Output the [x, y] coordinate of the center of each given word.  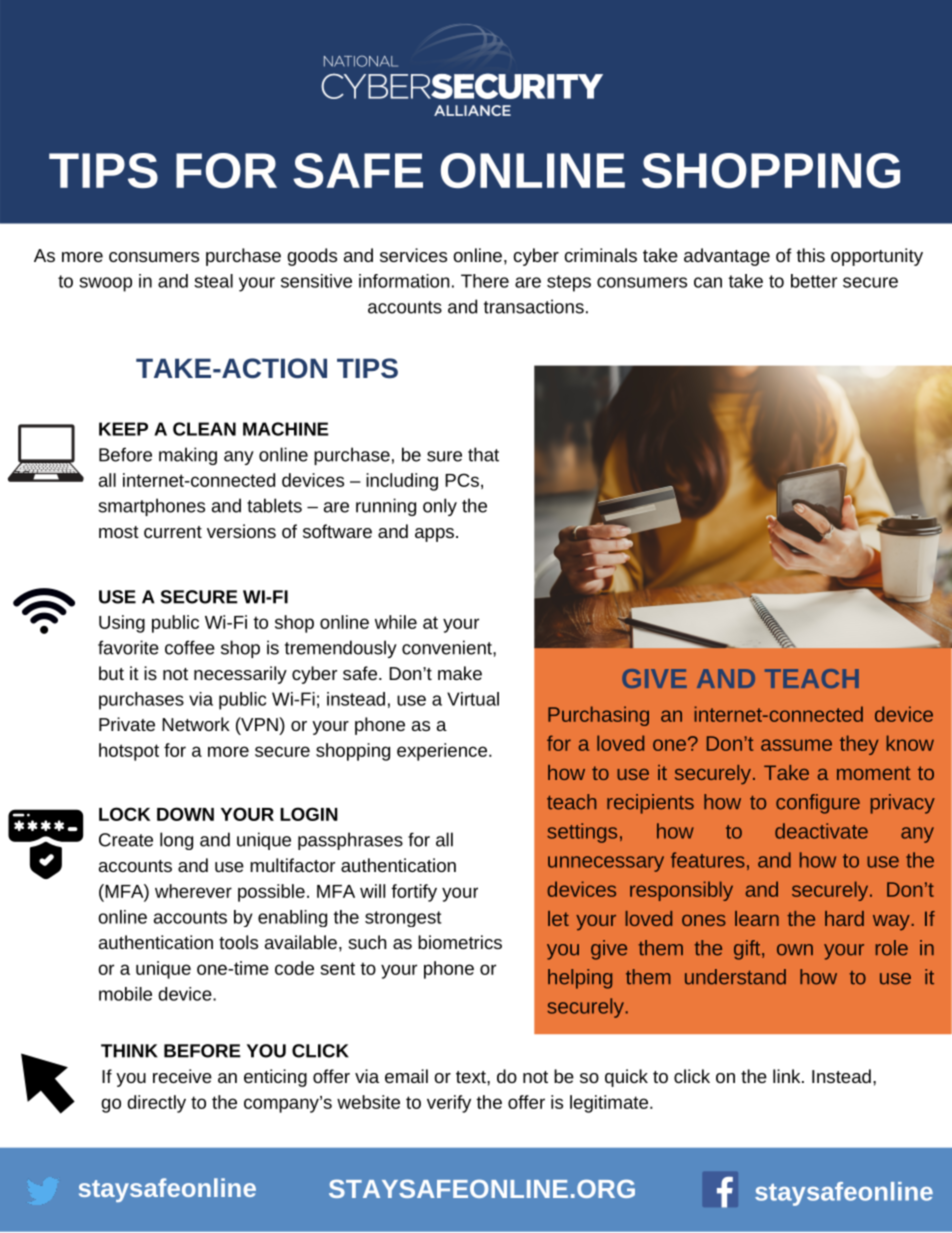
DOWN [185, 814]
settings [582, 833]
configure [818, 804]
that [483, 454]
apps [434, 535]
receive [182, 1076]
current [173, 532]
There [485, 281]
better [814, 281]
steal [213, 281]
